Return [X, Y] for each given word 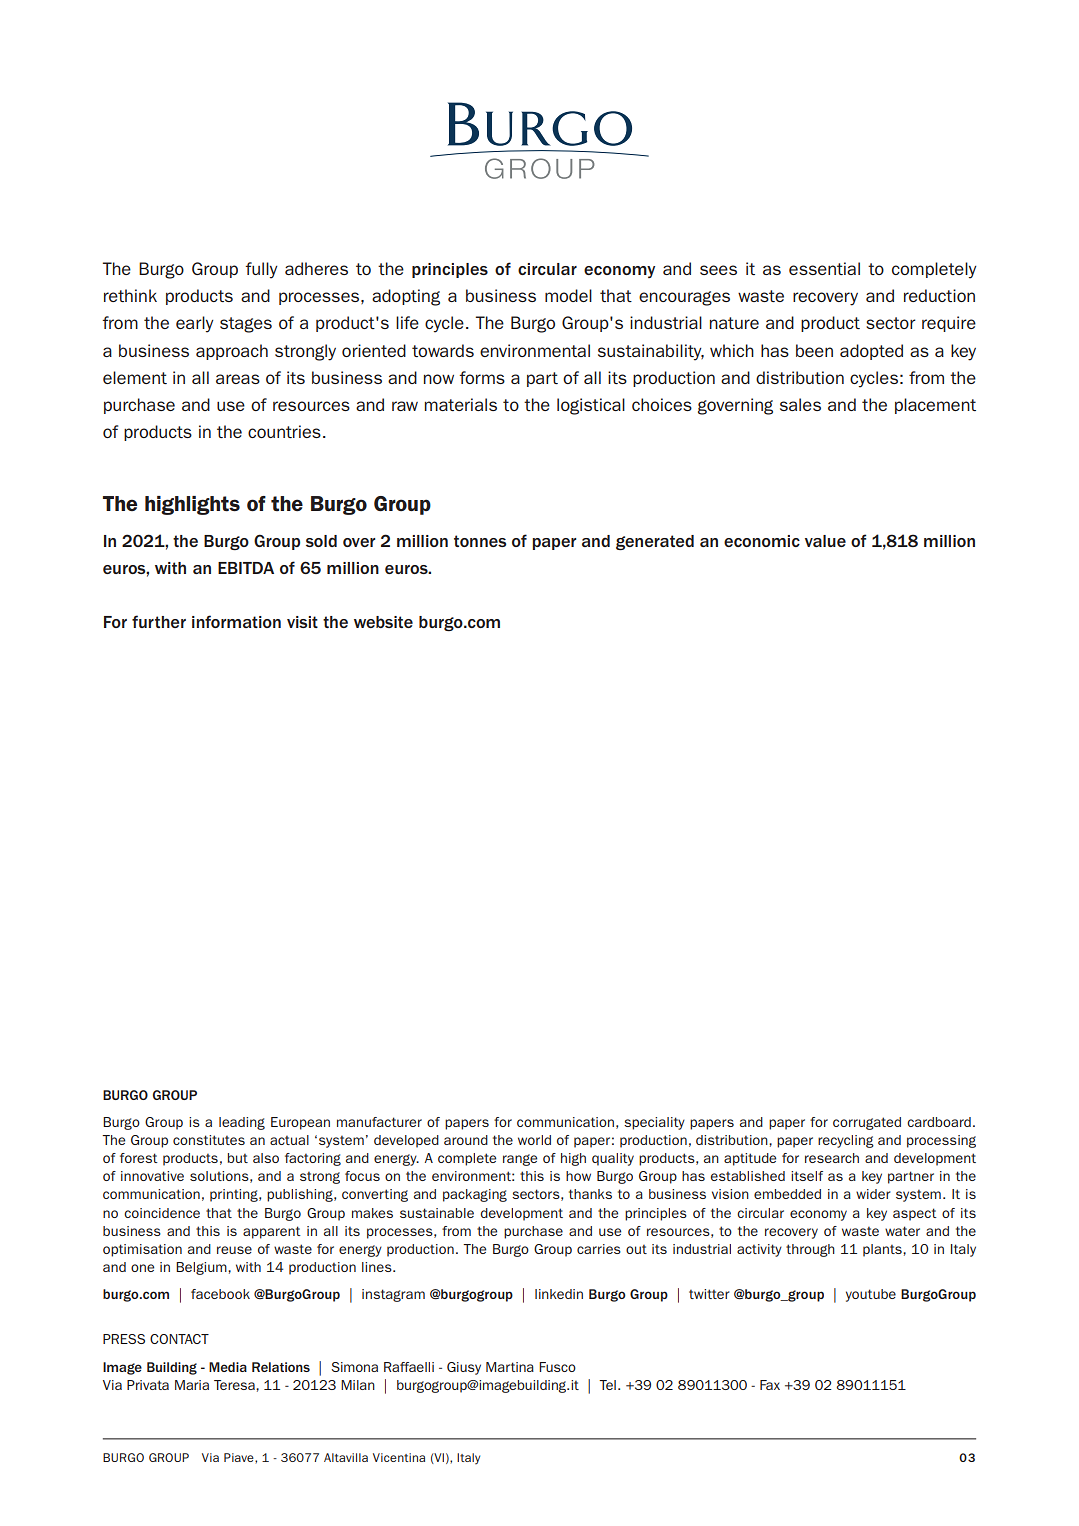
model [568, 295]
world [534, 1140]
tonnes [480, 541]
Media [228, 1367]
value [825, 541]
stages [246, 325]
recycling [846, 1141]
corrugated [867, 1123]
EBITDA [246, 568]
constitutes [209, 1140]
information [236, 621]
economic [762, 541]
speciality [654, 1123]
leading [242, 1123]
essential [824, 268]
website [383, 622]
